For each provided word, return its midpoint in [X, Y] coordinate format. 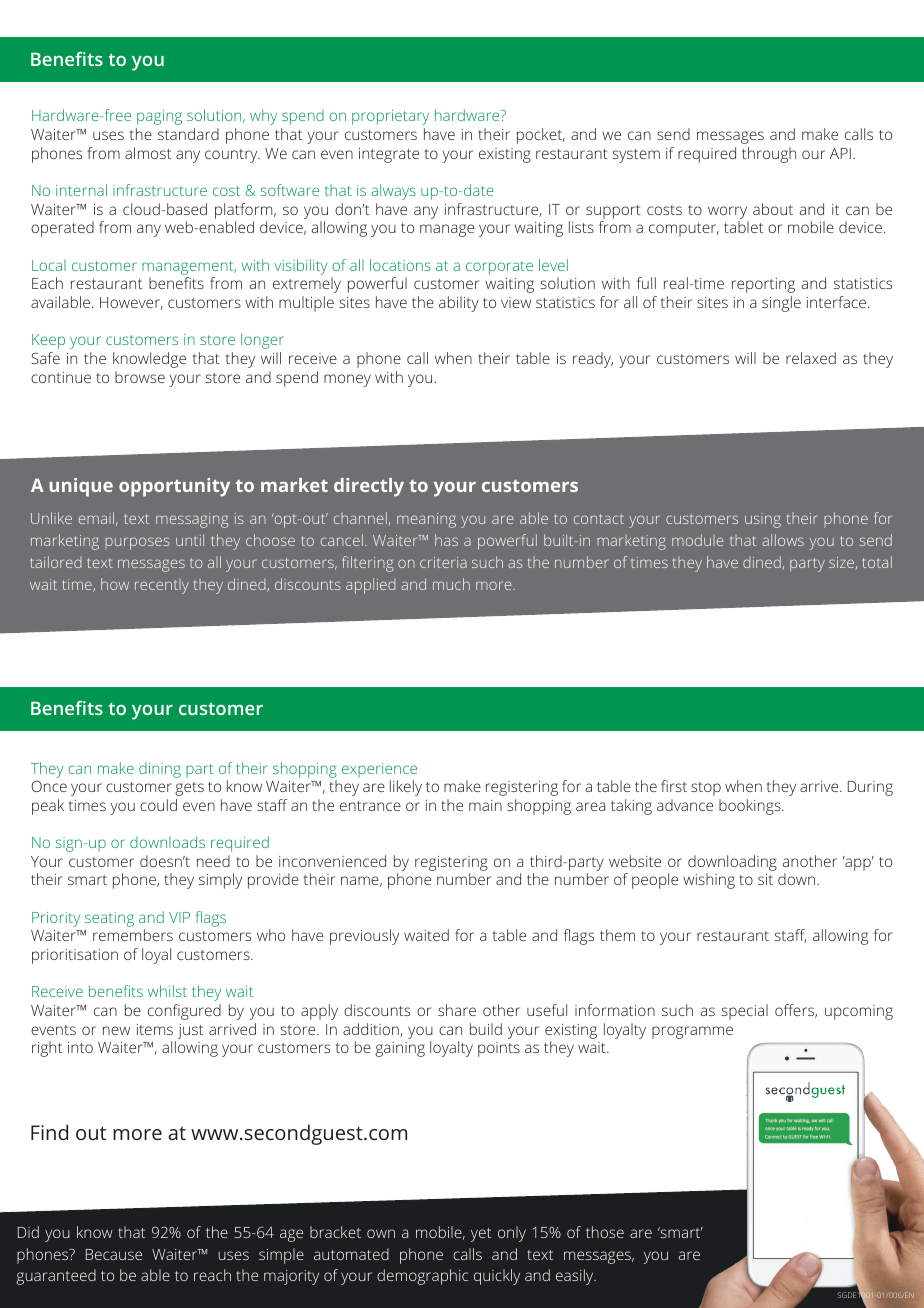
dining [160, 770]
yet [481, 1235]
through [769, 155]
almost [148, 153]
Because [114, 1254]
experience [379, 770]
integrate [389, 155]
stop [706, 789]
